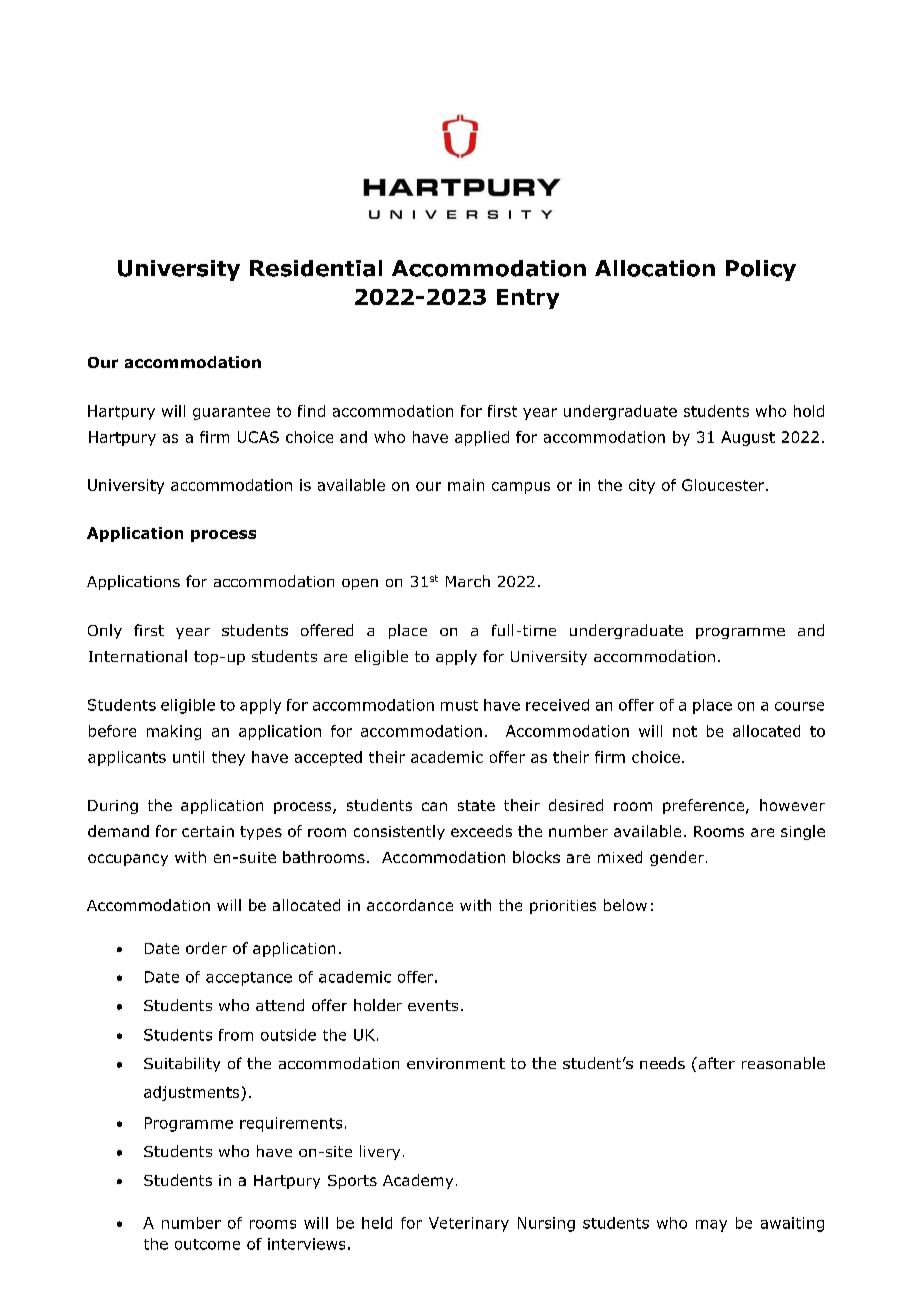 This screenshot has height=1308, width=924. Describe the element at coordinates (138, 656) in the screenshot. I see `International` at that location.
